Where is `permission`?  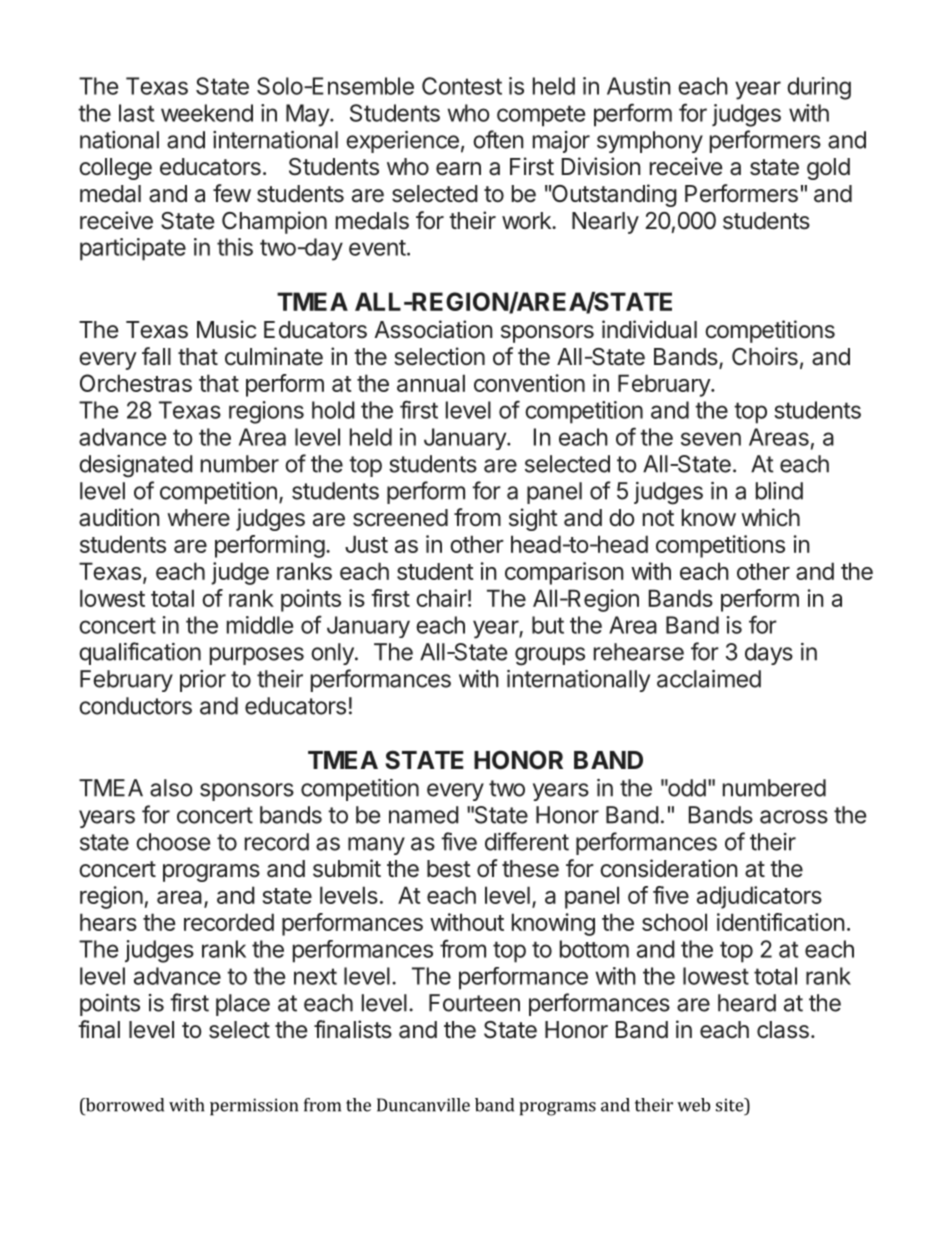 permission is located at coordinates (254, 1107).
